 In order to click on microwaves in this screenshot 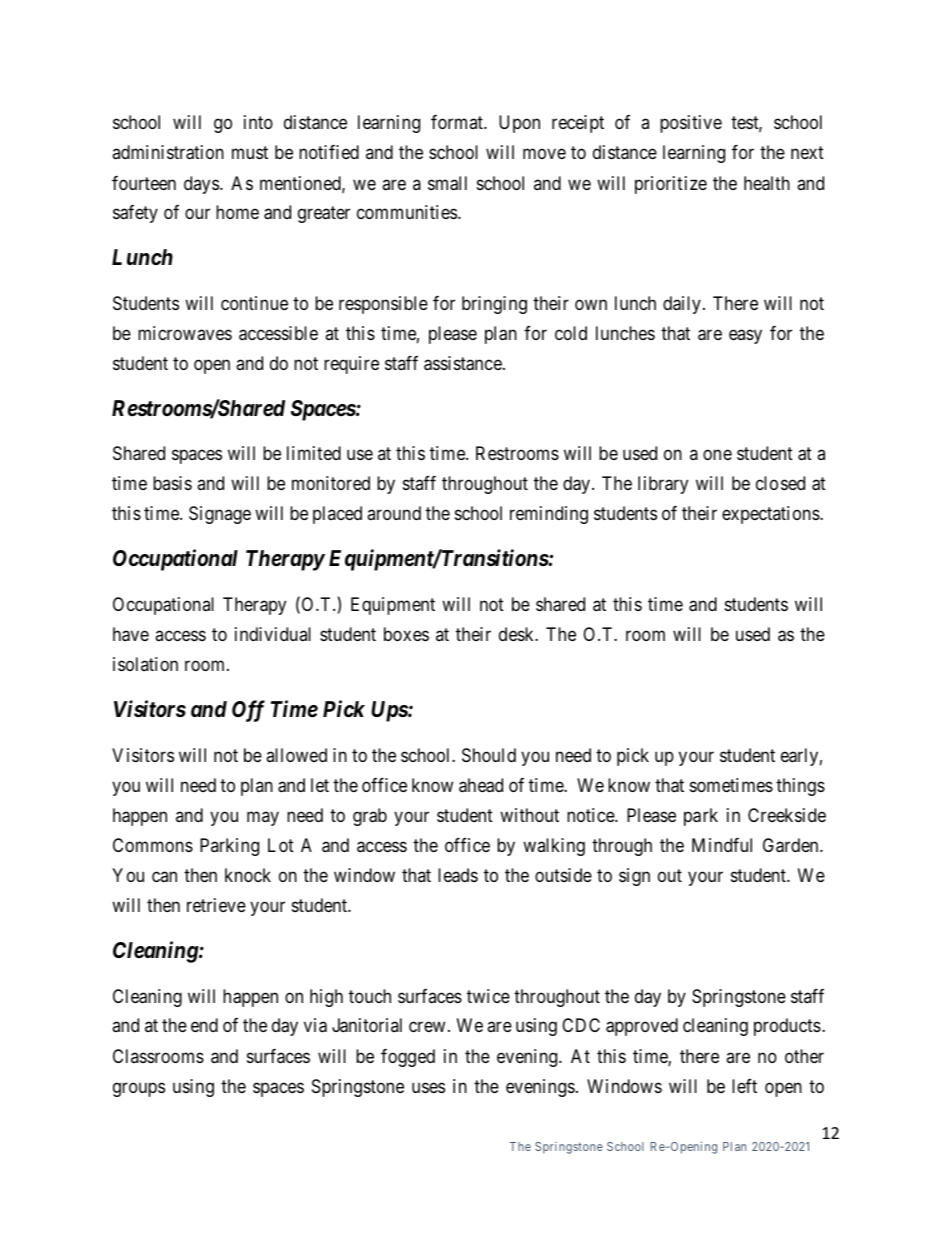, I will do `click(185, 333)`.
